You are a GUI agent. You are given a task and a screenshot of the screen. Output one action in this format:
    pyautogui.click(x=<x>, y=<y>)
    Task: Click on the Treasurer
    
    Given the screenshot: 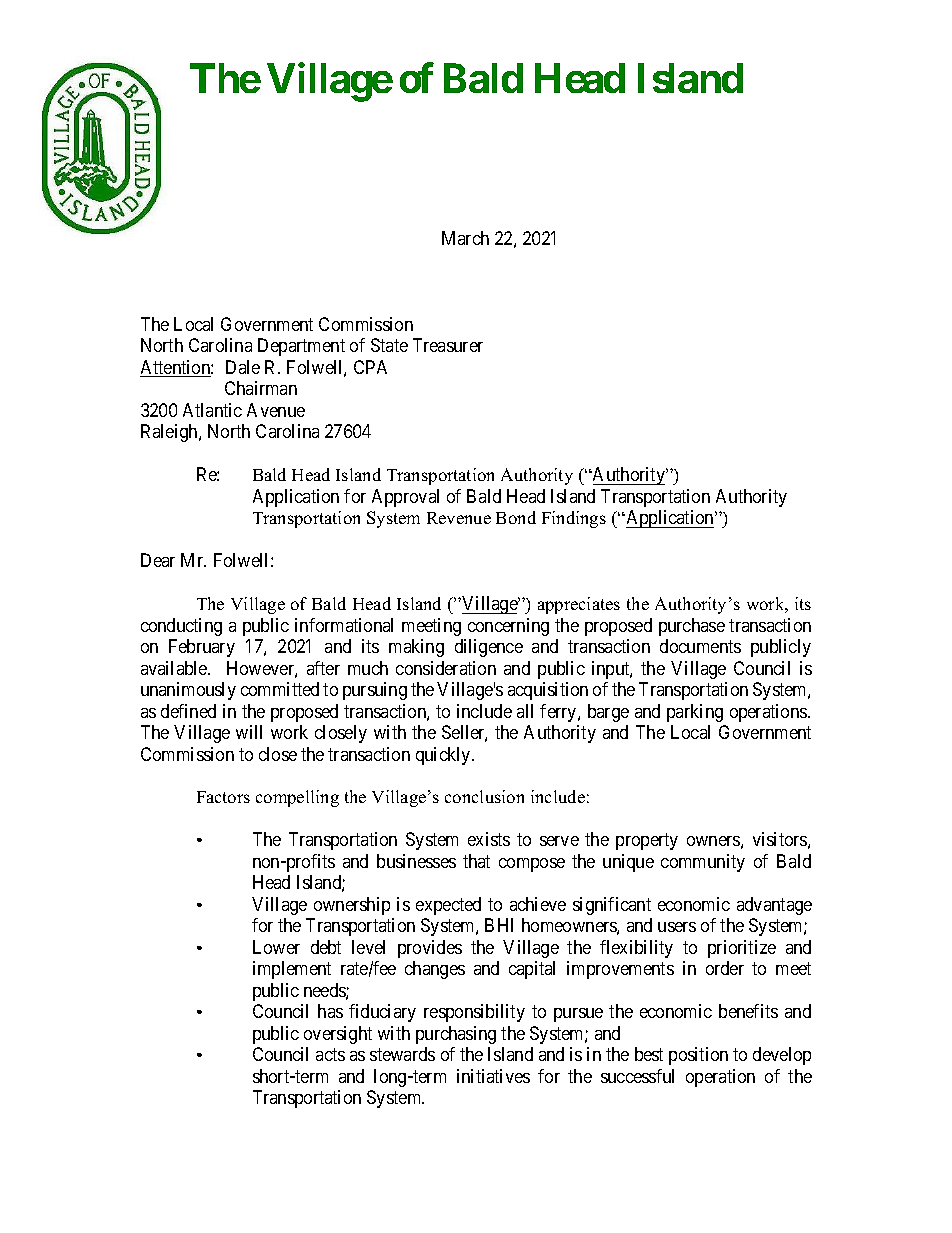 What is the action you would take?
    pyautogui.click(x=448, y=345)
